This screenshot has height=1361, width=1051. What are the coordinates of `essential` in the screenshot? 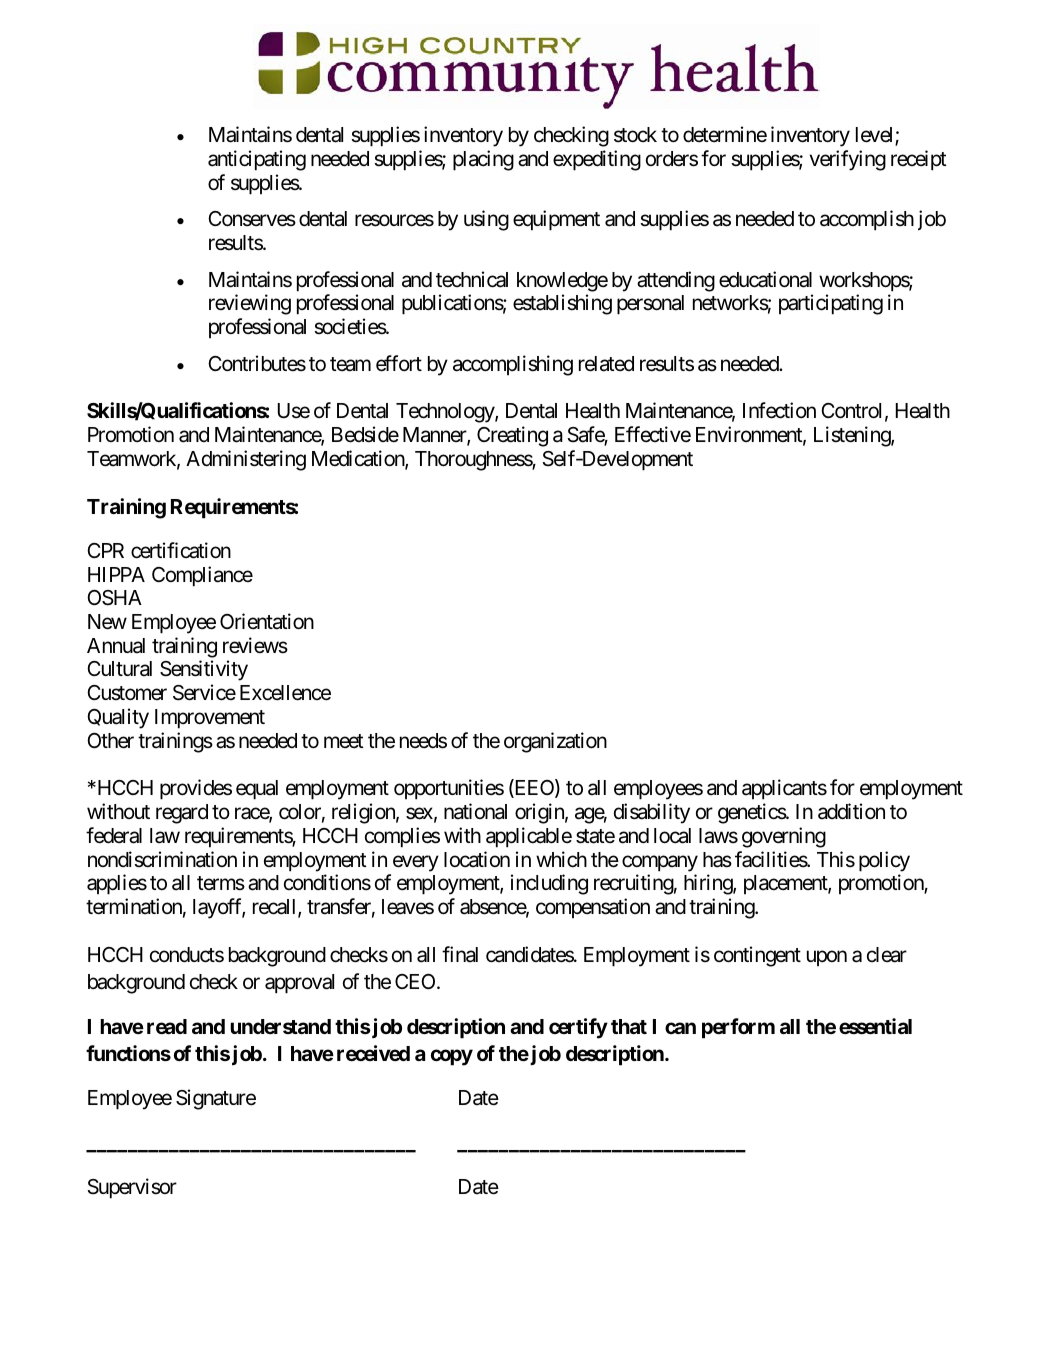 It's located at (875, 1026).
